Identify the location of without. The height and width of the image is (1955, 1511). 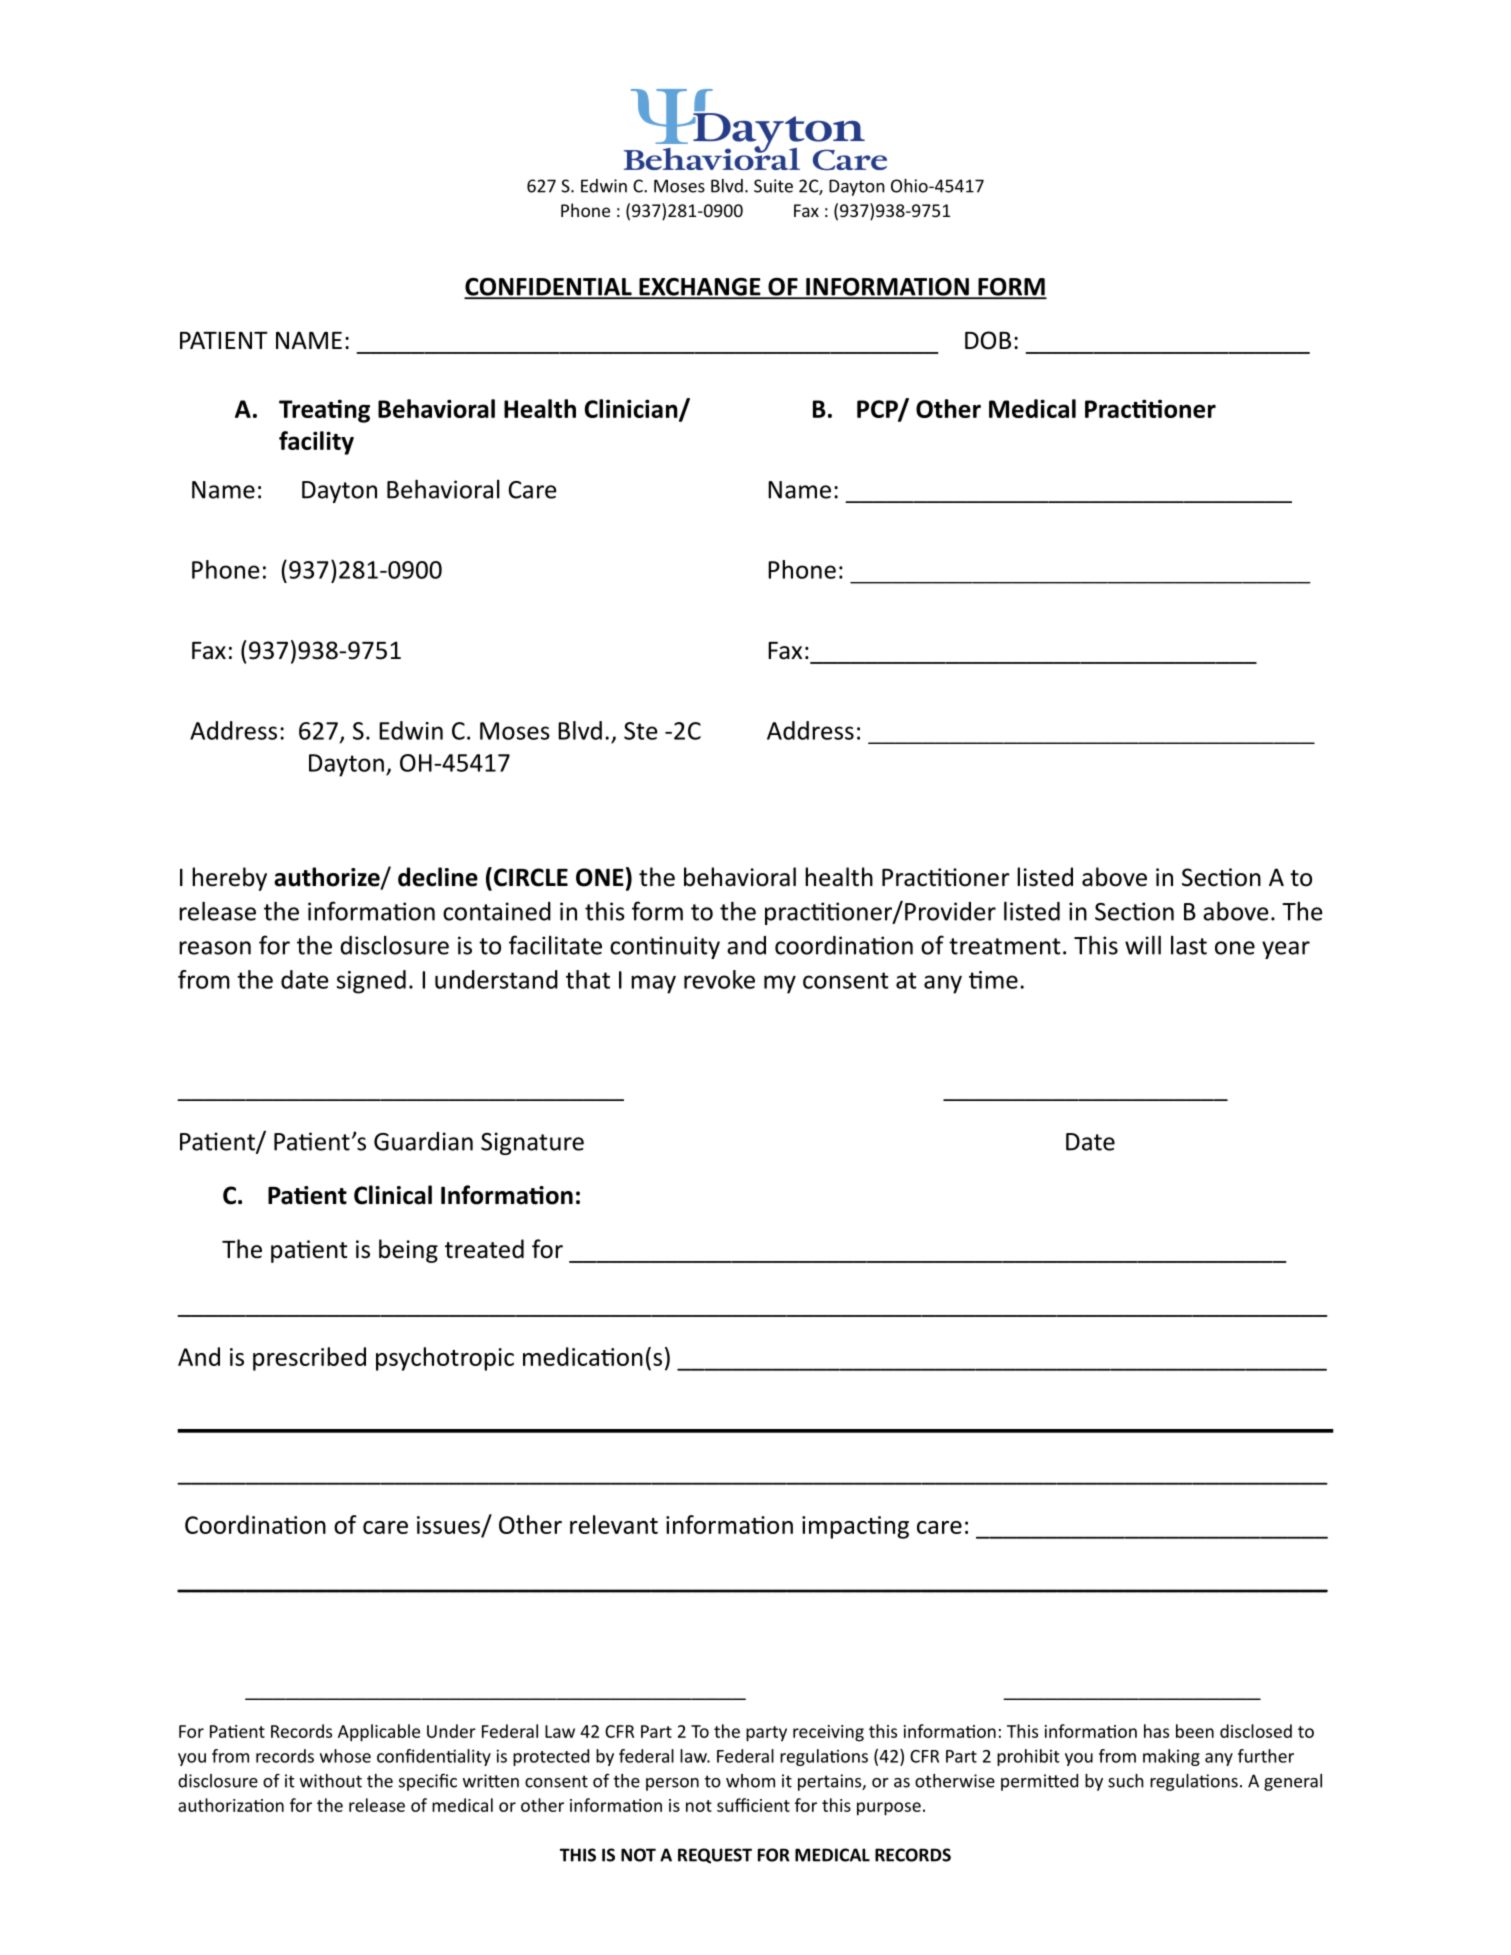
(331, 1781).
